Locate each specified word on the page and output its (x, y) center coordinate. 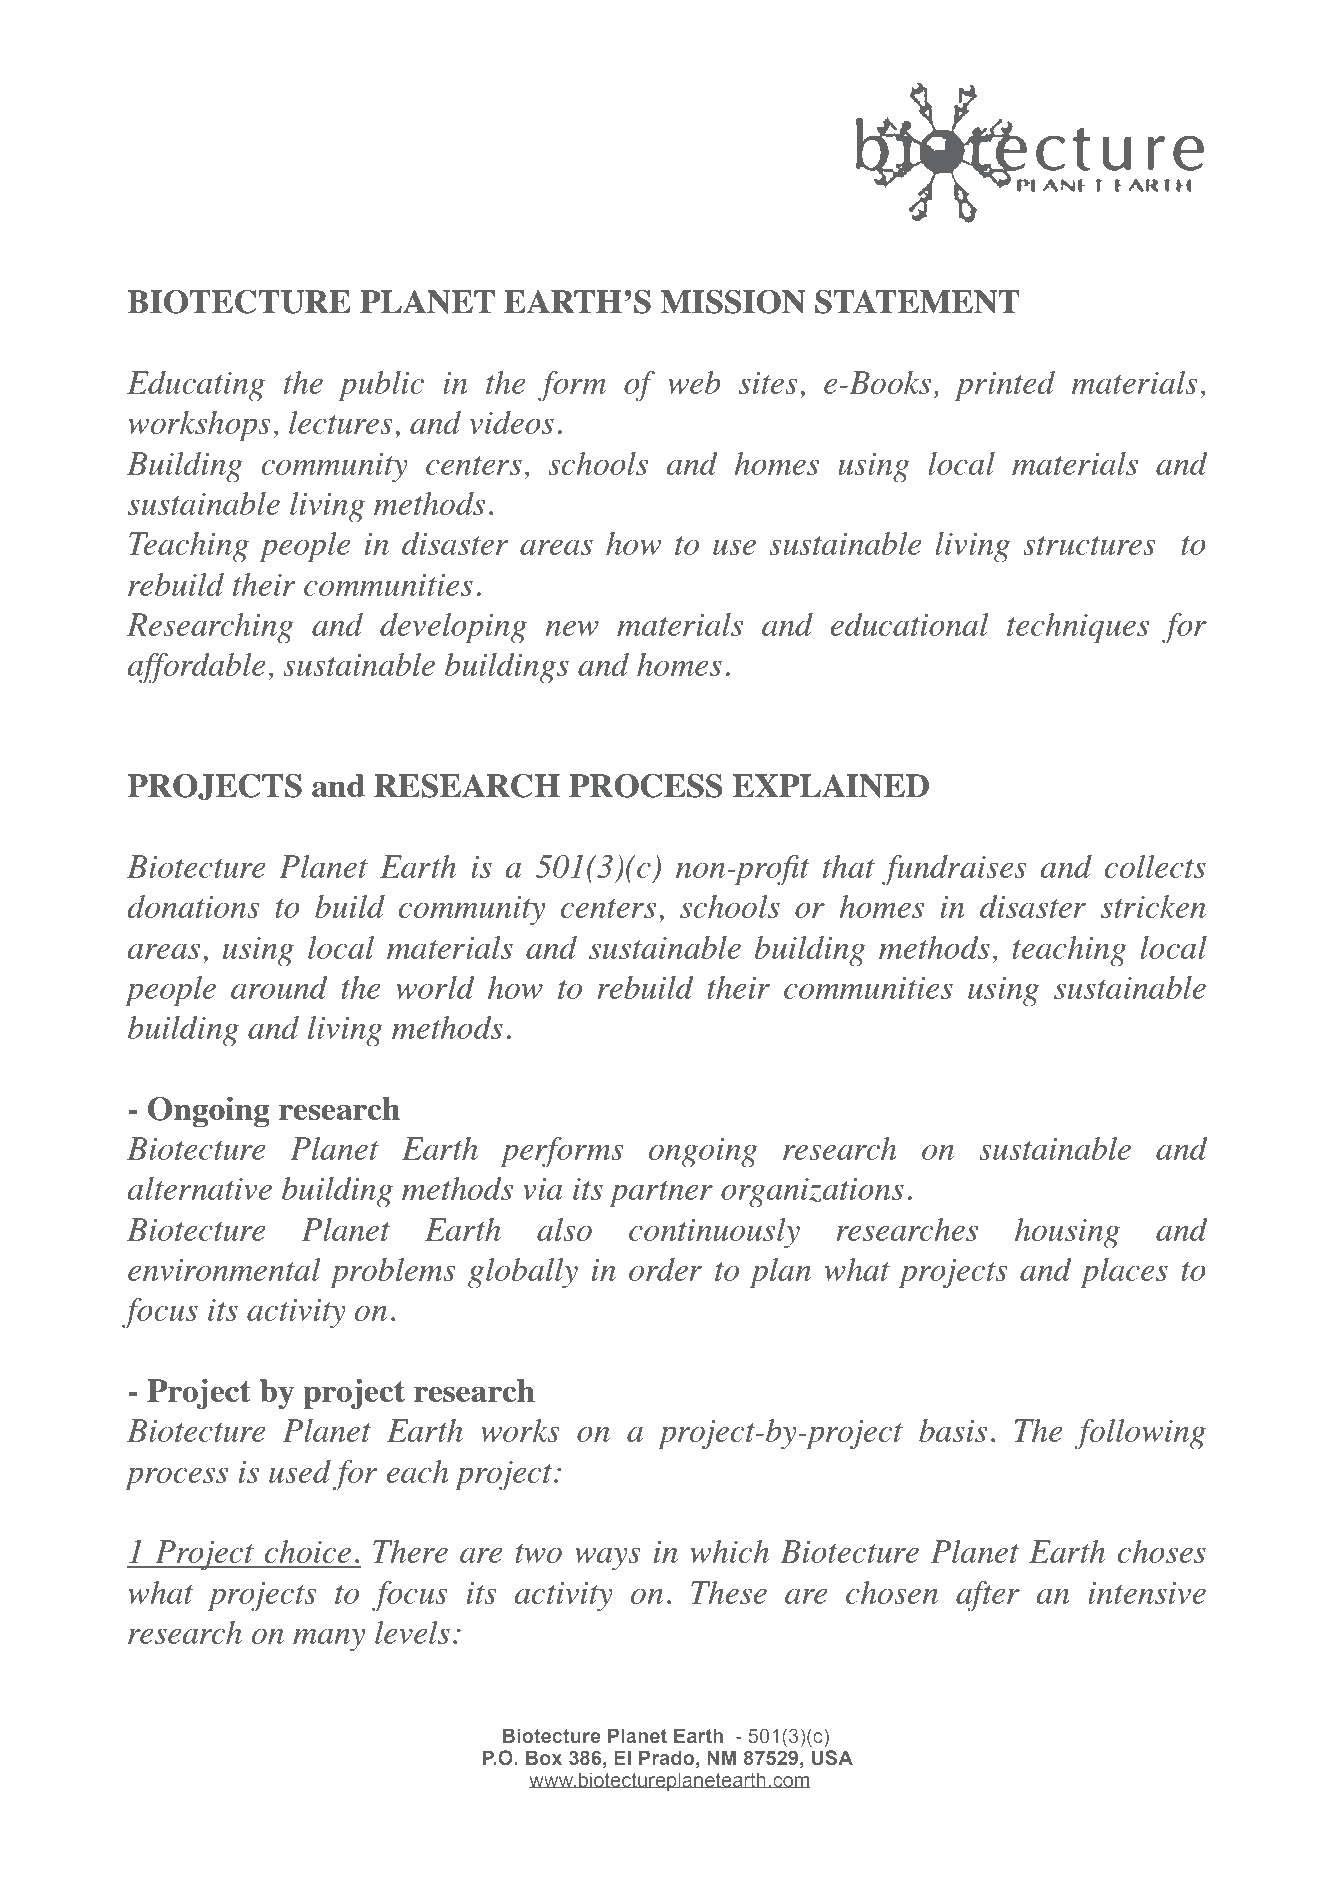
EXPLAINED (831, 786)
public (381, 386)
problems (393, 1273)
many (329, 1640)
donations (194, 906)
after (988, 1596)
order (665, 1269)
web (694, 382)
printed (1005, 386)
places (1124, 1273)
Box (544, 1757)
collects (1155, 866)
